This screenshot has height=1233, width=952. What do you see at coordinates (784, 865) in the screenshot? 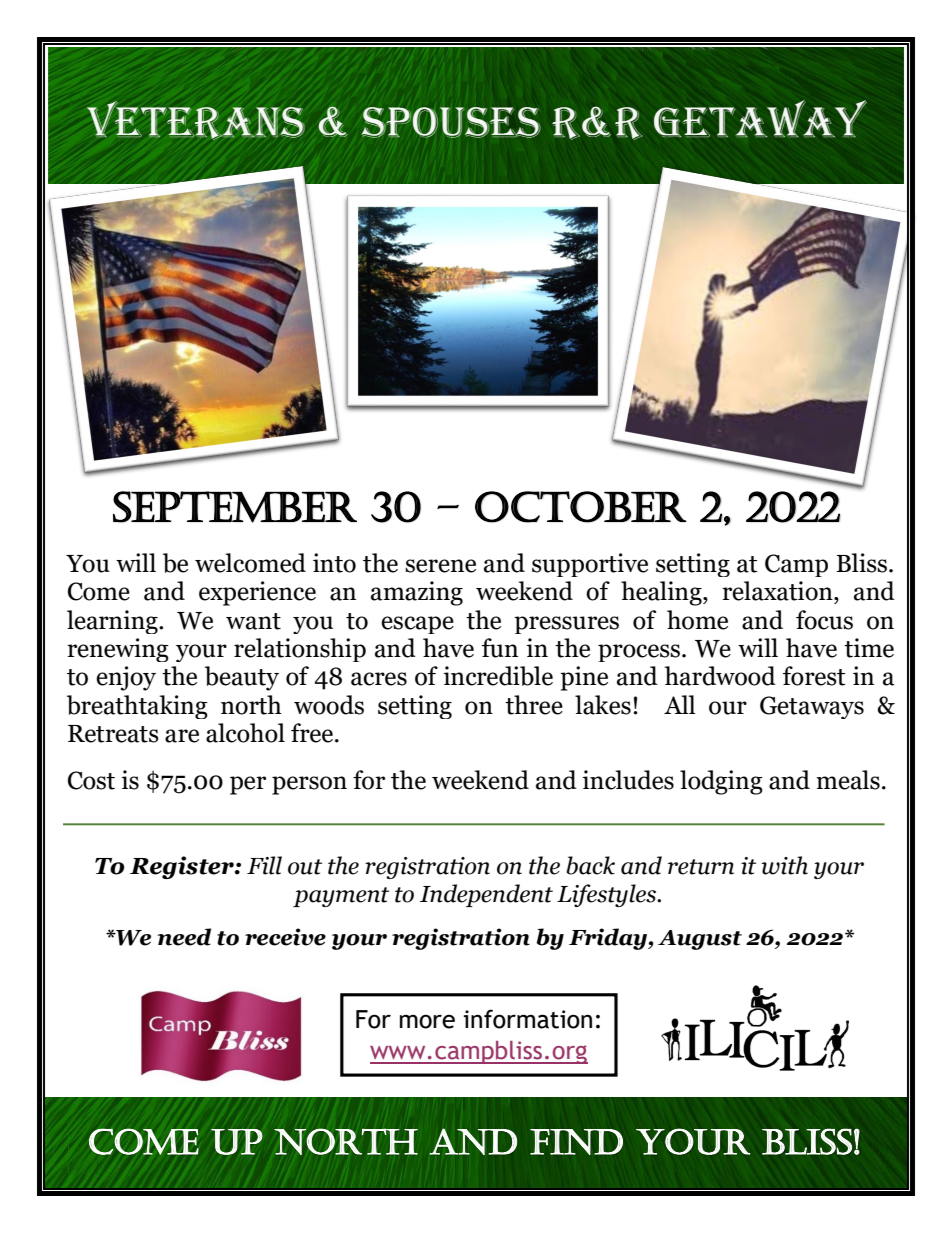
I see `with` at bounding box center [784, 865].
